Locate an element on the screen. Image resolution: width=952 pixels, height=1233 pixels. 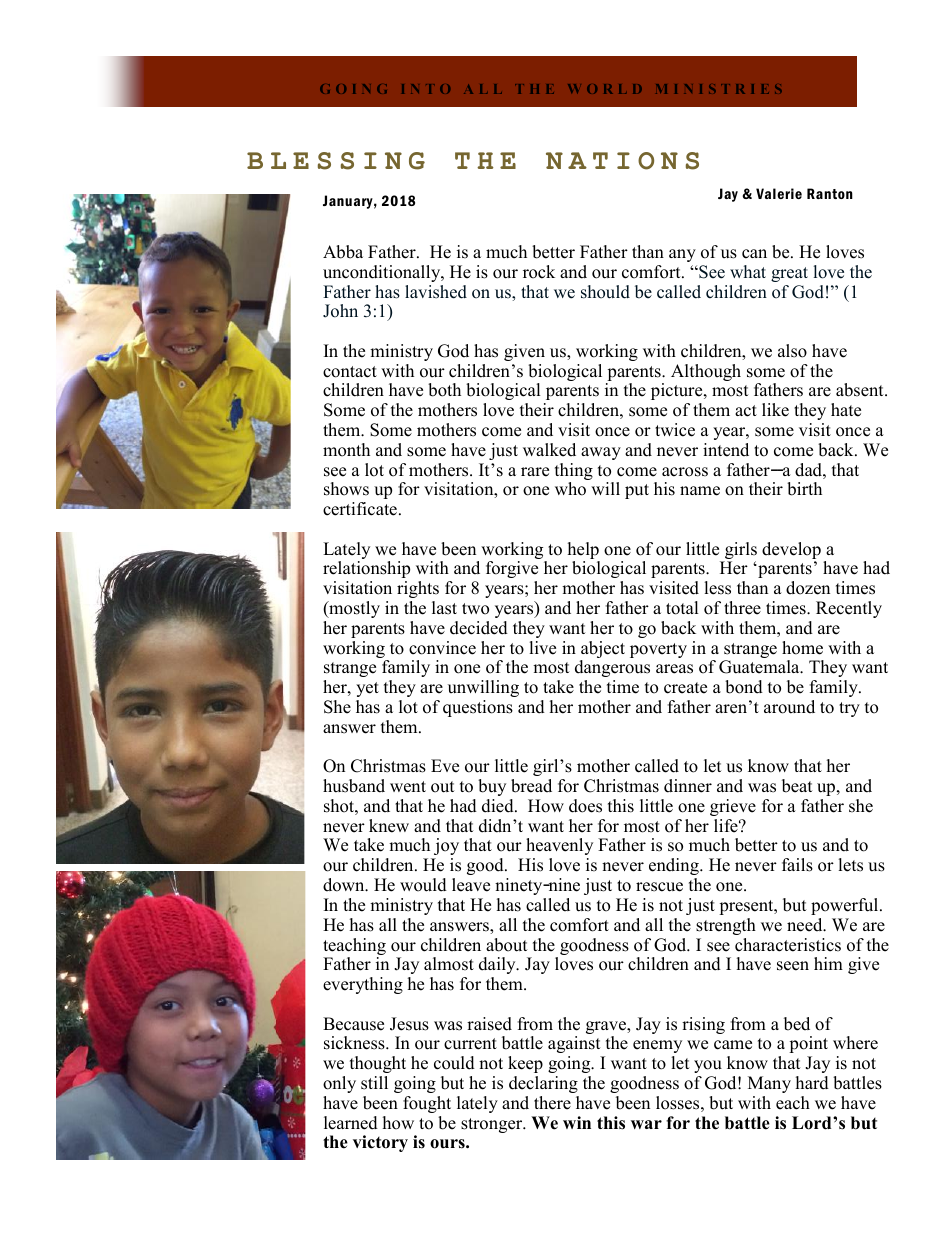
Valerie is located at coordinates (779, 193).
